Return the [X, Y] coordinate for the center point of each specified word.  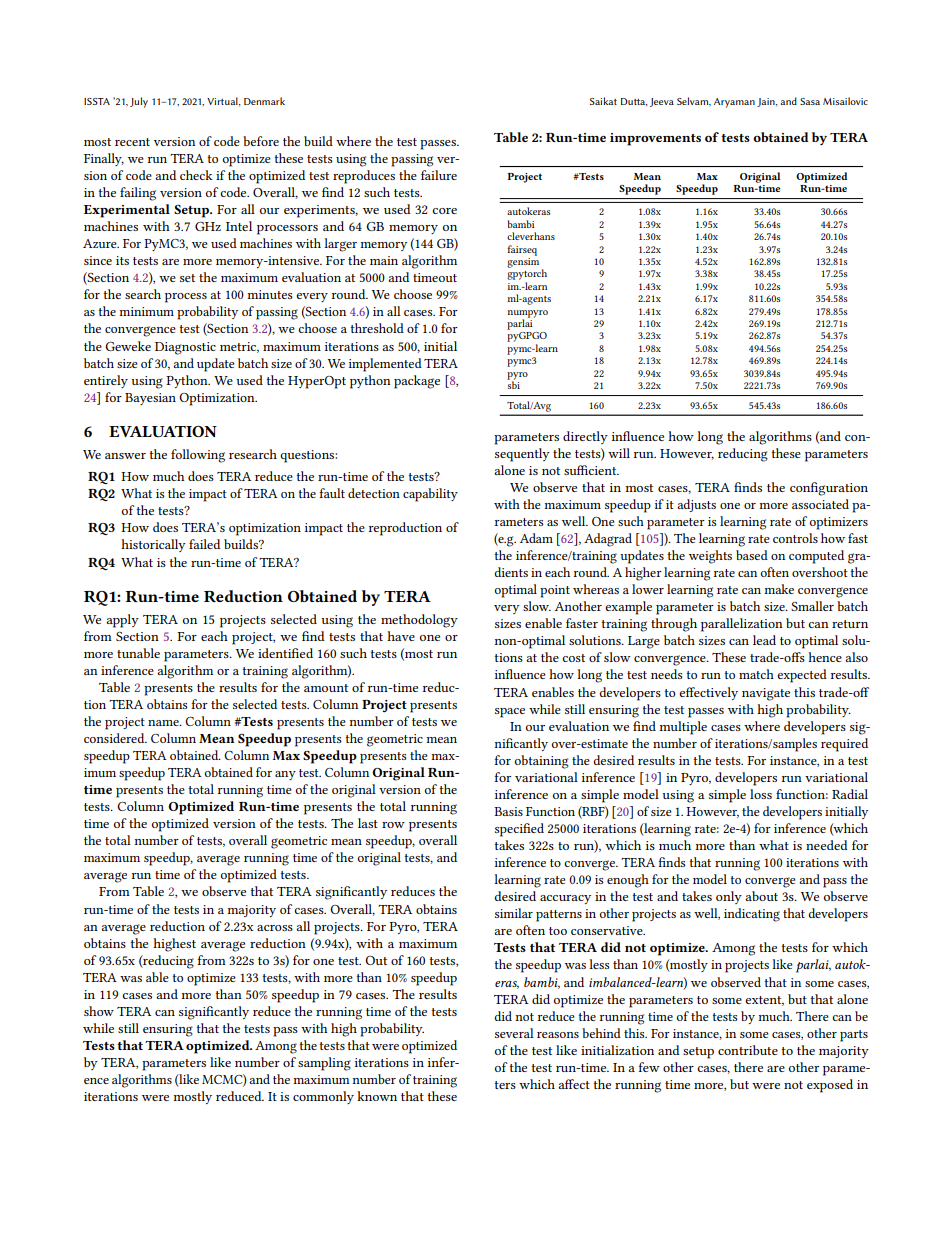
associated [820, 504]
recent [132, 142]
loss [761, 794]
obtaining [542, 762]
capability [430, 495]
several [514, 1033]
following [198, 456]
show [99, 1011]
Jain [767, 102]
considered [115, 738]
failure [439, 175]
